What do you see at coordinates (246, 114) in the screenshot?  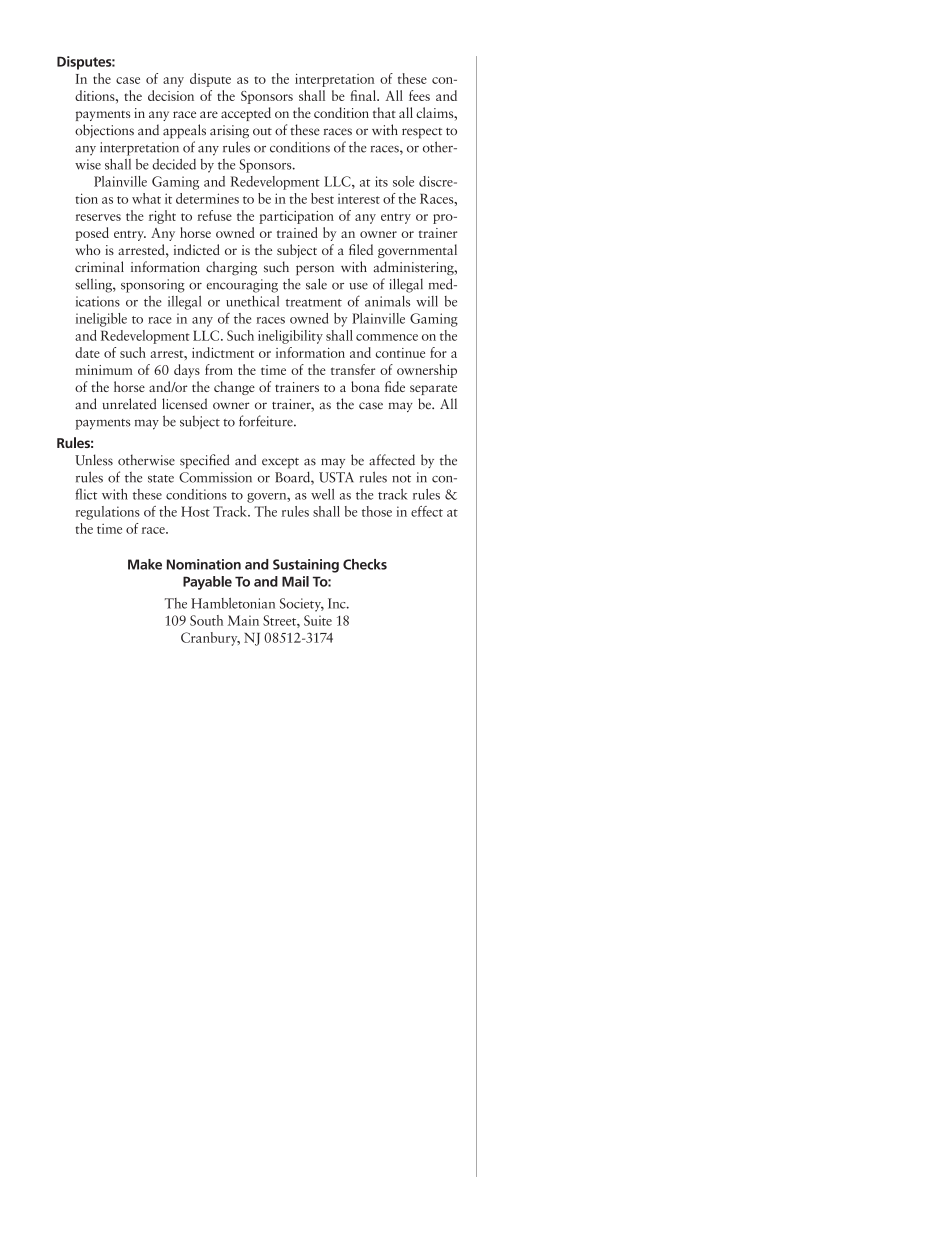 I see `accepted` at bounding box center [246, 114].
